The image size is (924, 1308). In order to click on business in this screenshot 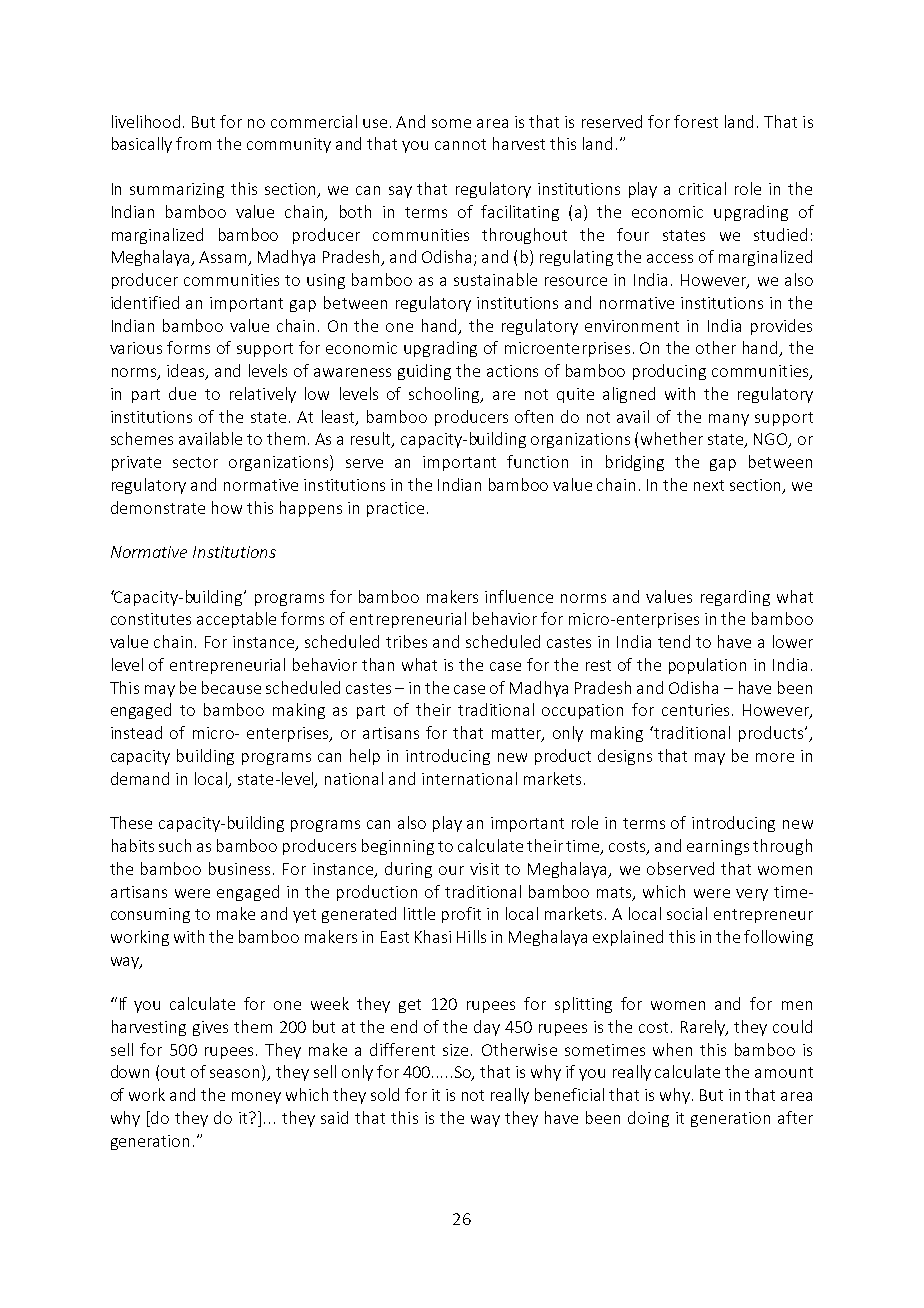, I will do `click(241, 868)`.
